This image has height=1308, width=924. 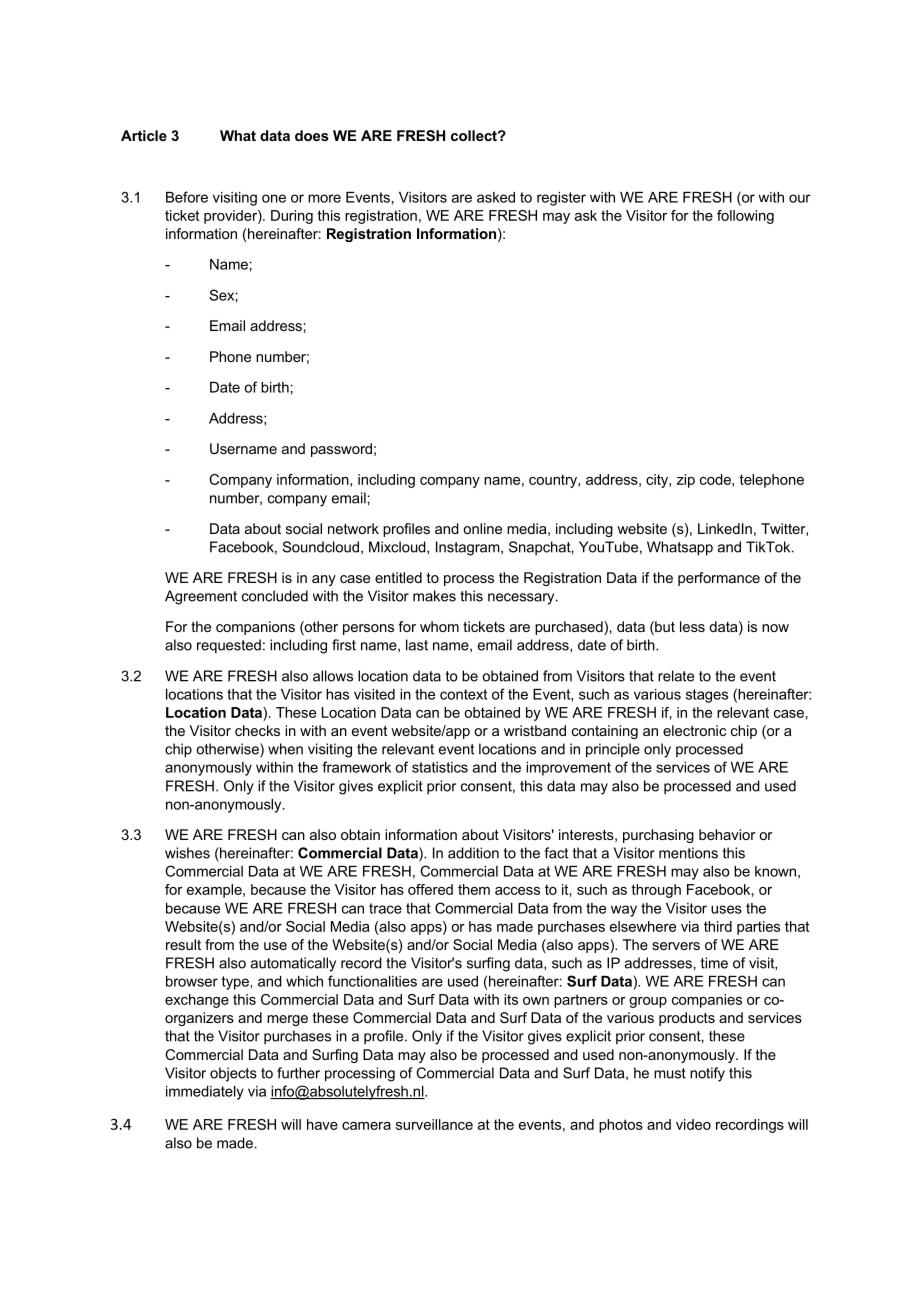 What do you see at coordinates (187, 197) in the image?
I see `Before` at bounding box center [187, 197].
